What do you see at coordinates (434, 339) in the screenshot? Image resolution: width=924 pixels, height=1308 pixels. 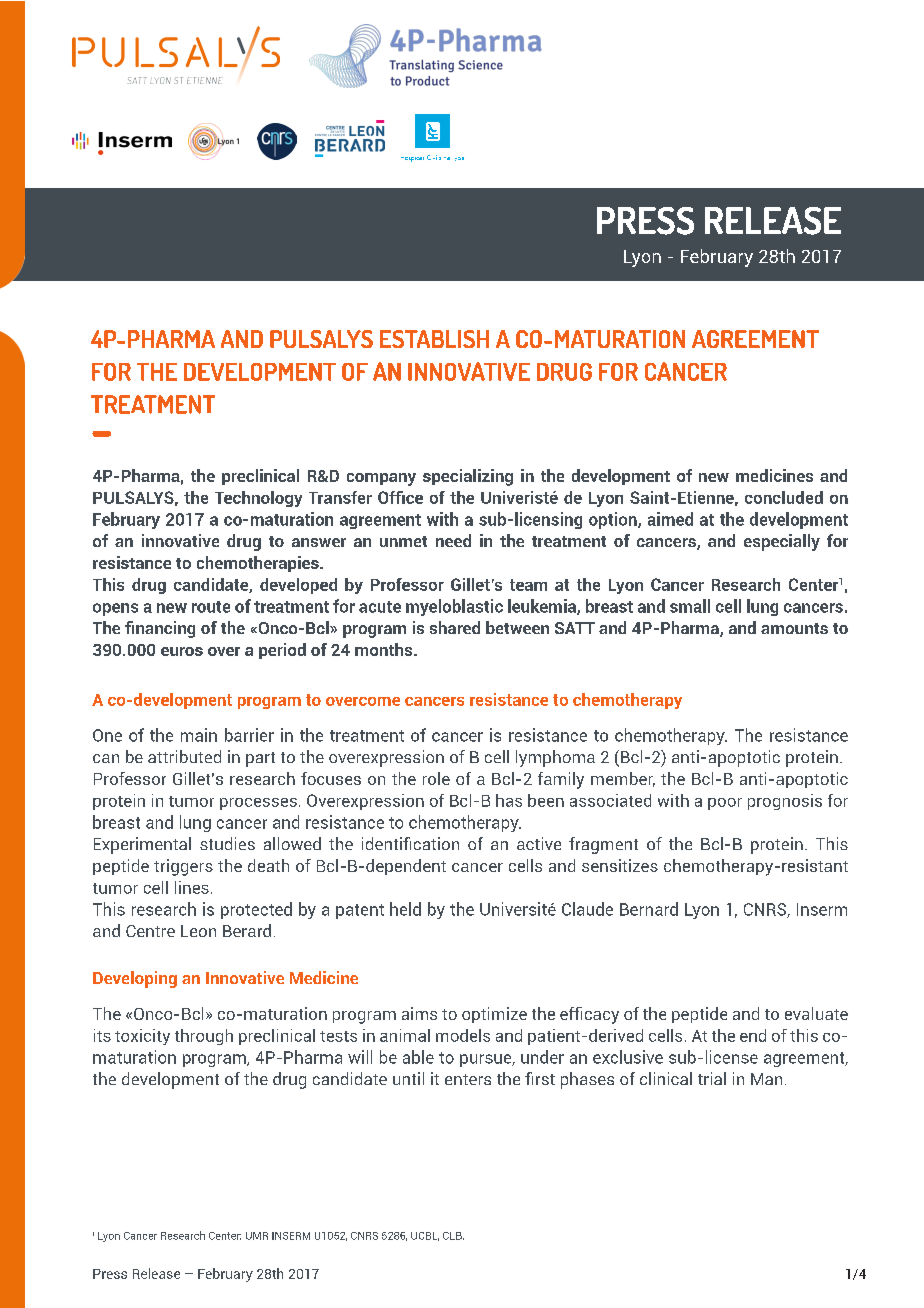 I see `ESTABLISH` at bounding box center [434, 339].
